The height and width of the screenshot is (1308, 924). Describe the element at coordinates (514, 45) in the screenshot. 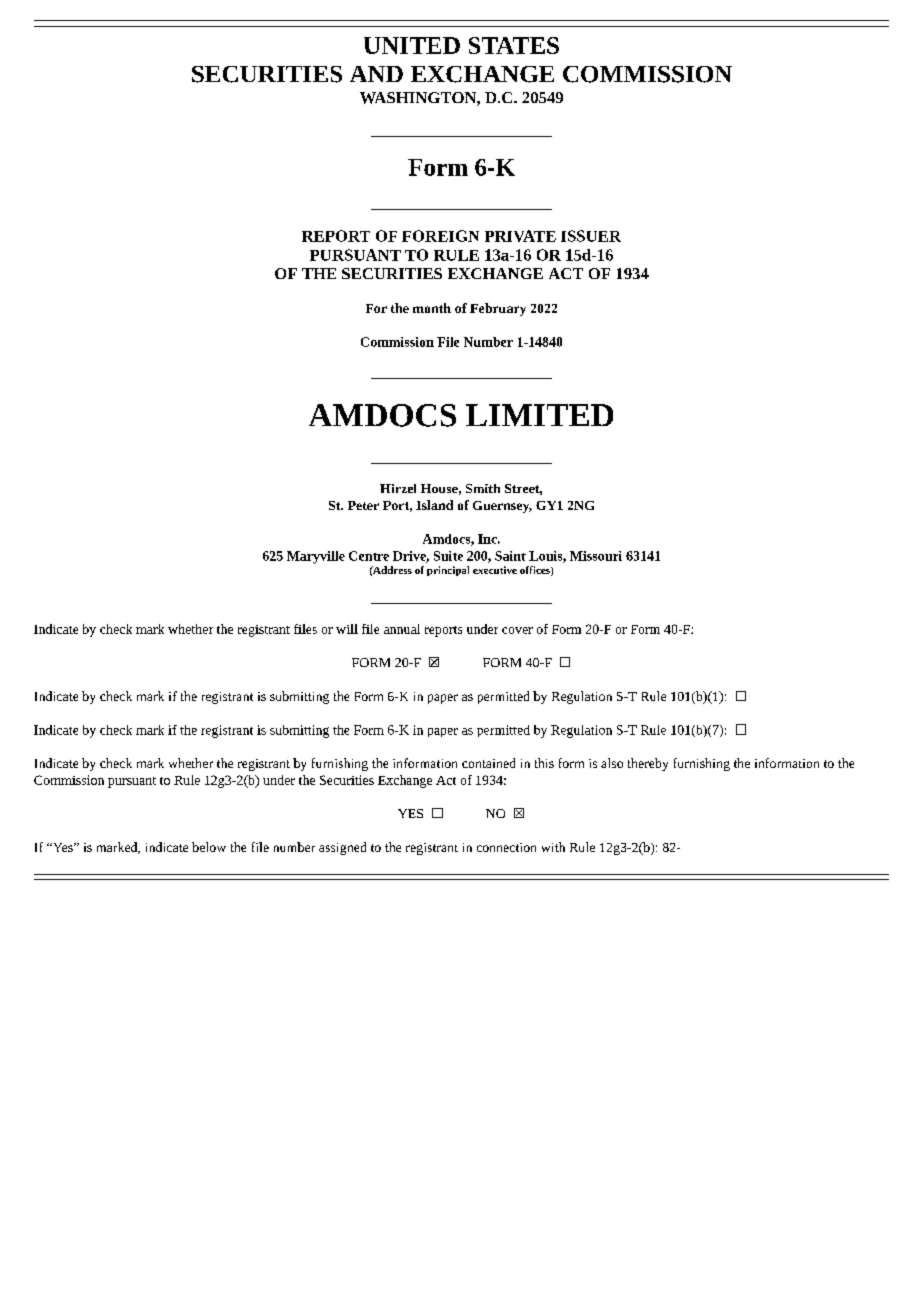

I see `STATES` at that location.
